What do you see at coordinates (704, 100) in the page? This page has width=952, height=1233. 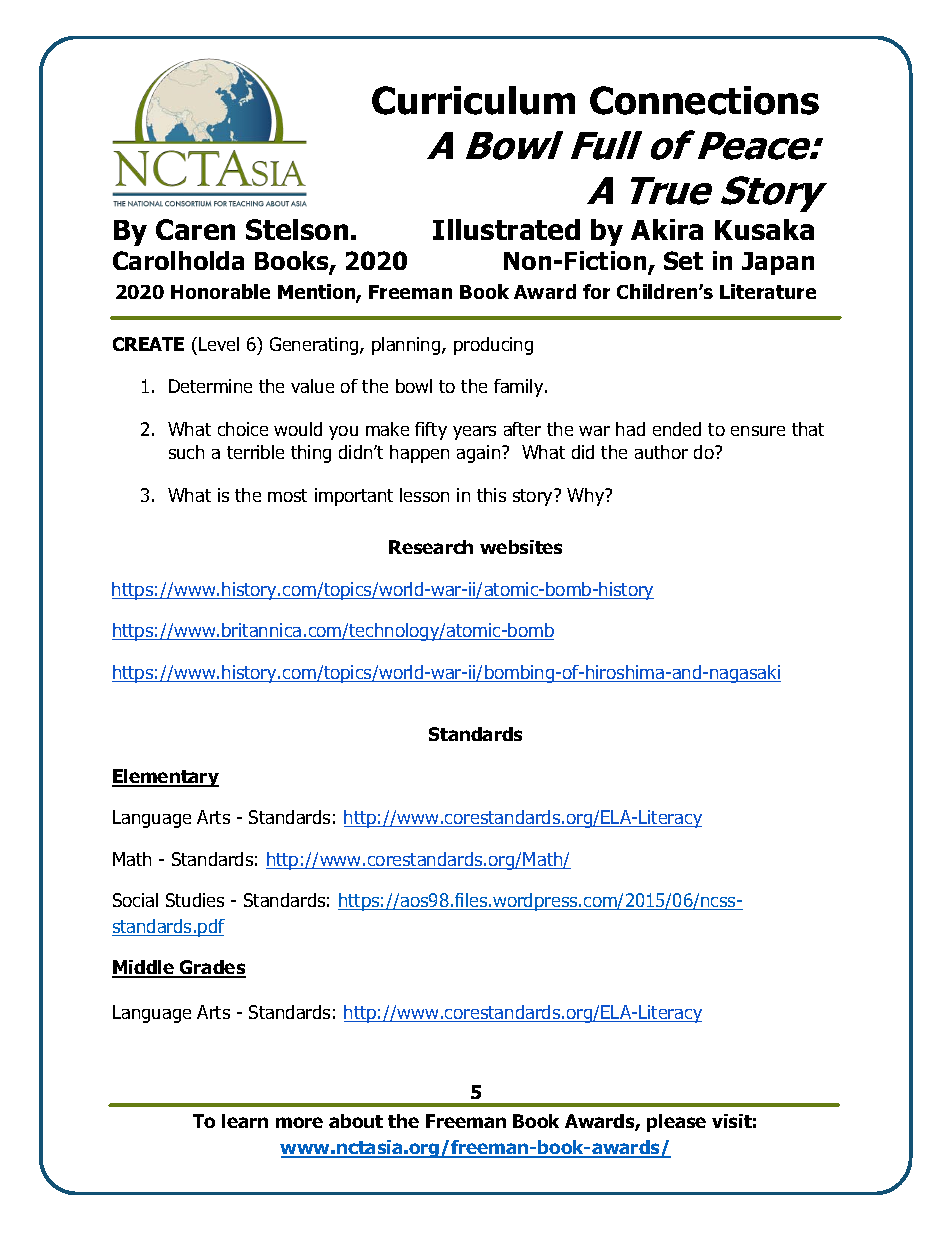 I see `Connections` at bounding box center [704, 100].
